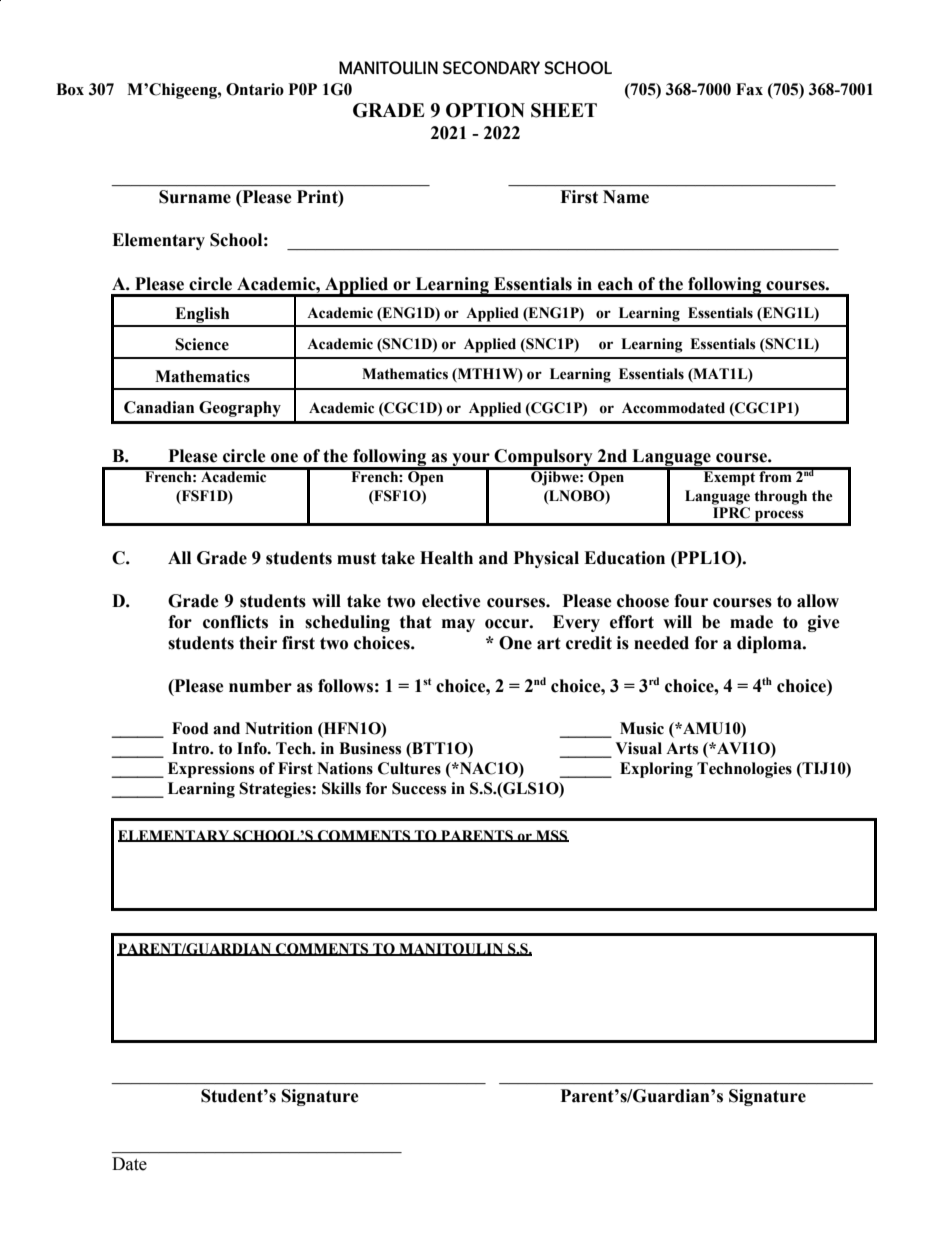 The image size is (952, 1233). Describe the element at coordinates (564, 110) in the screenshot. I see `SHEET` at that location.
